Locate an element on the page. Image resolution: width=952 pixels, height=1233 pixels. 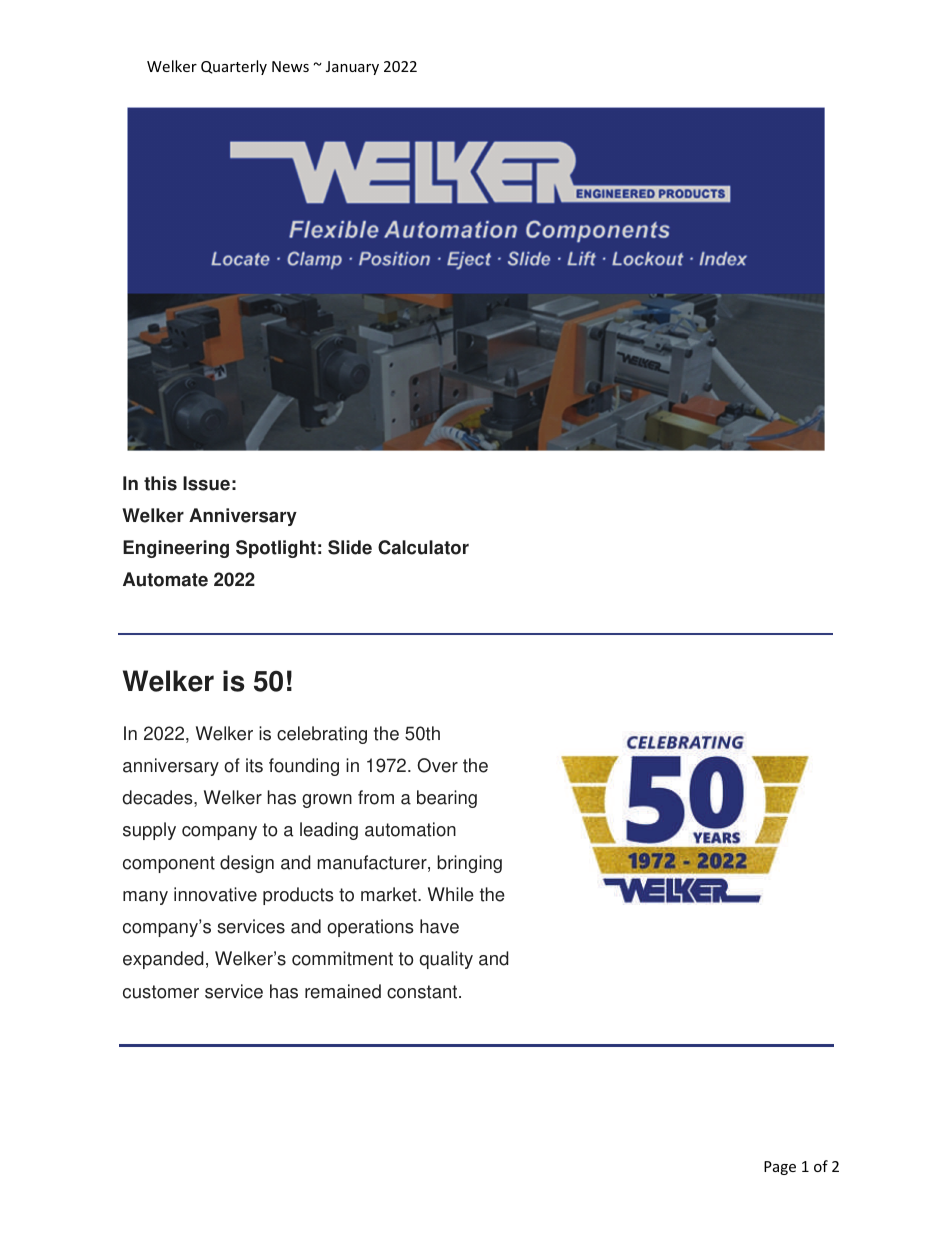
Issue is located at coordinates (206, 483).
